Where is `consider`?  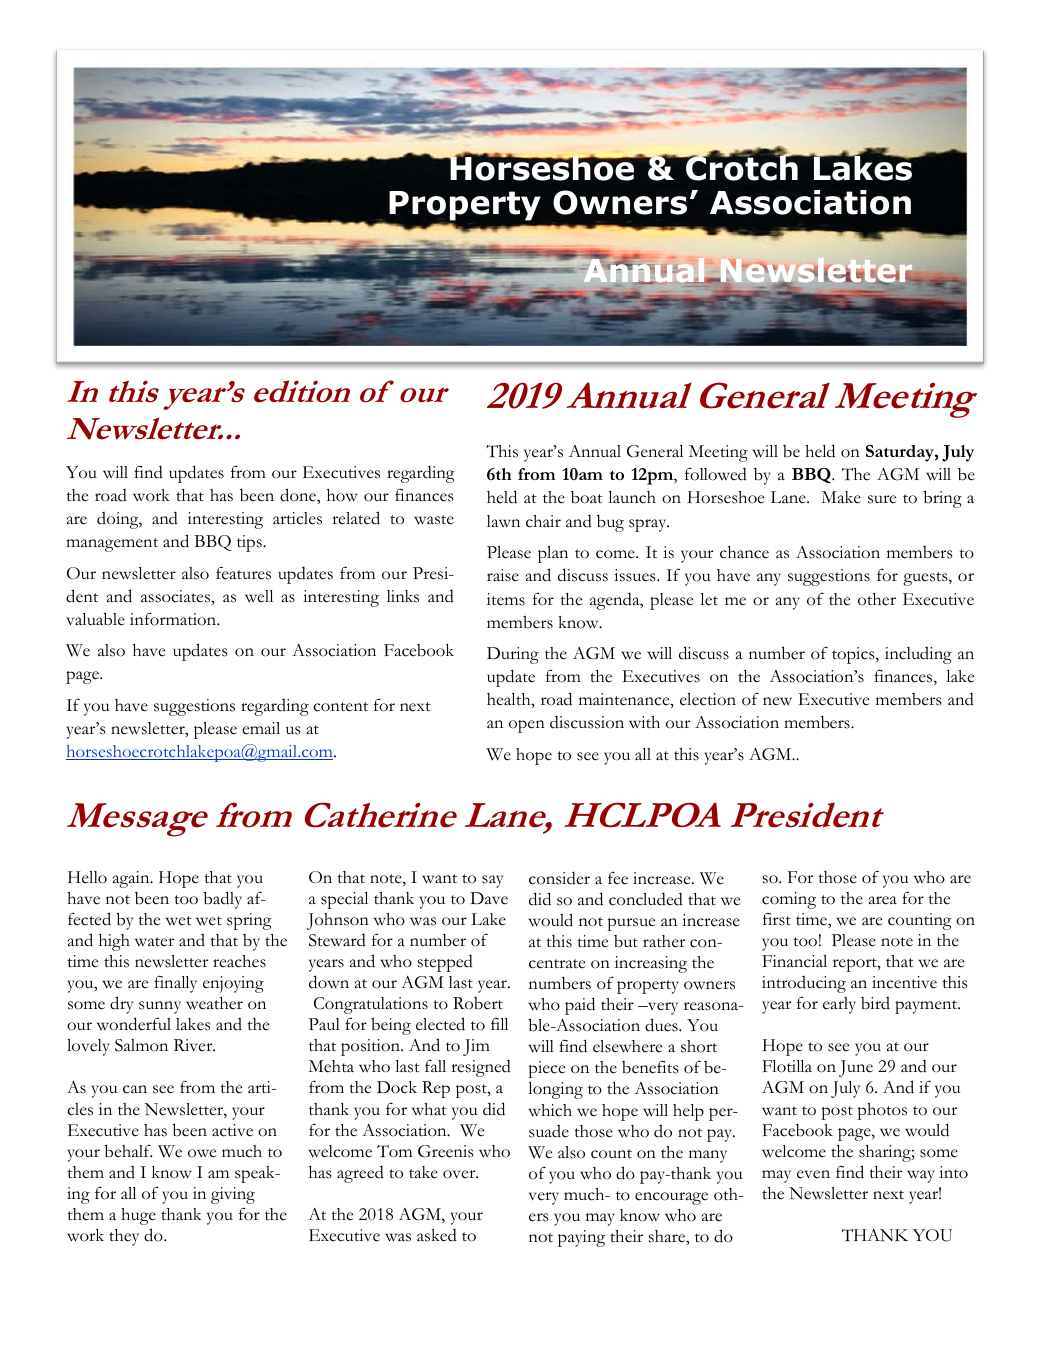 consider is located at coordinates (559, 878).
